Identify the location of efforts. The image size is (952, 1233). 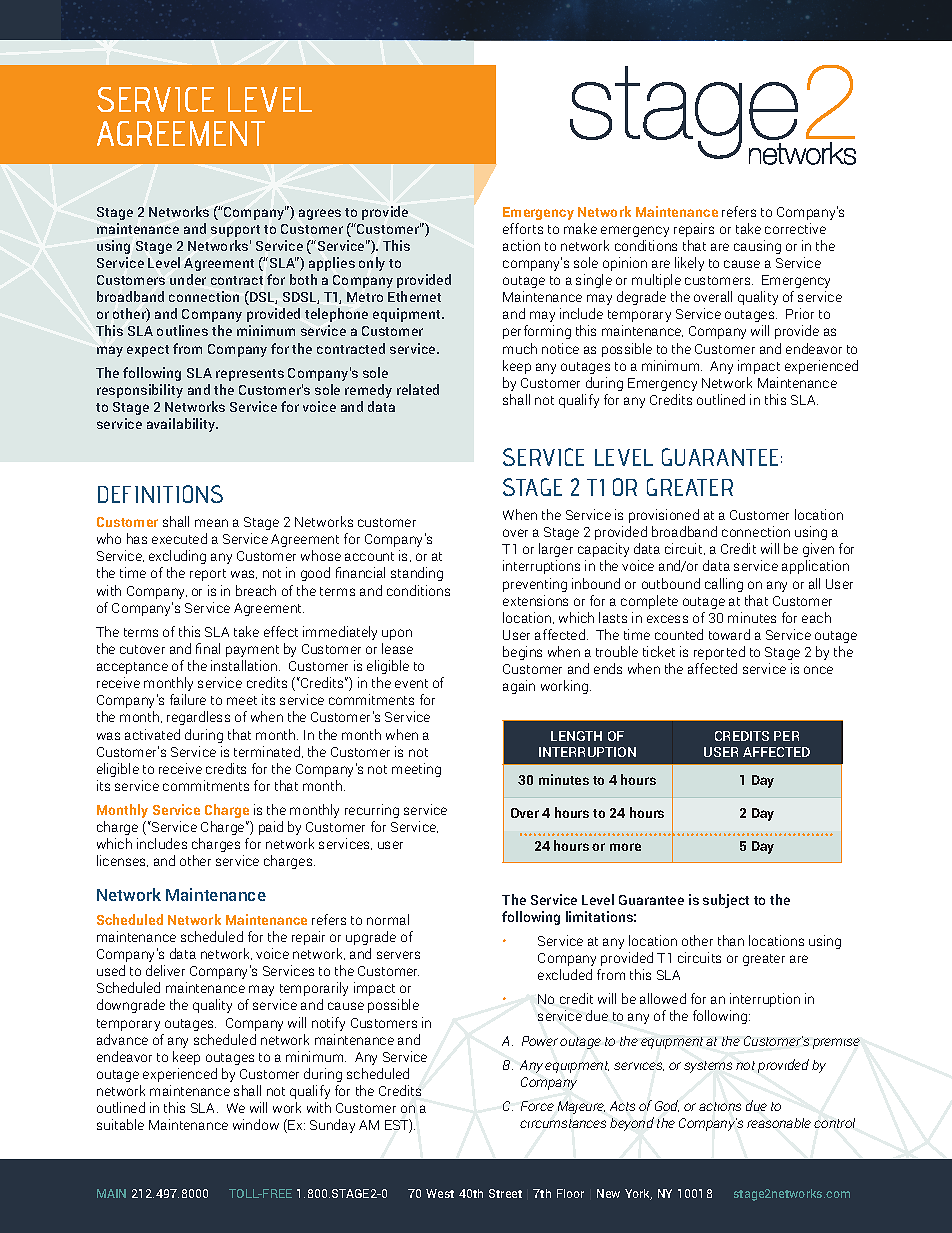
(523, 228).
